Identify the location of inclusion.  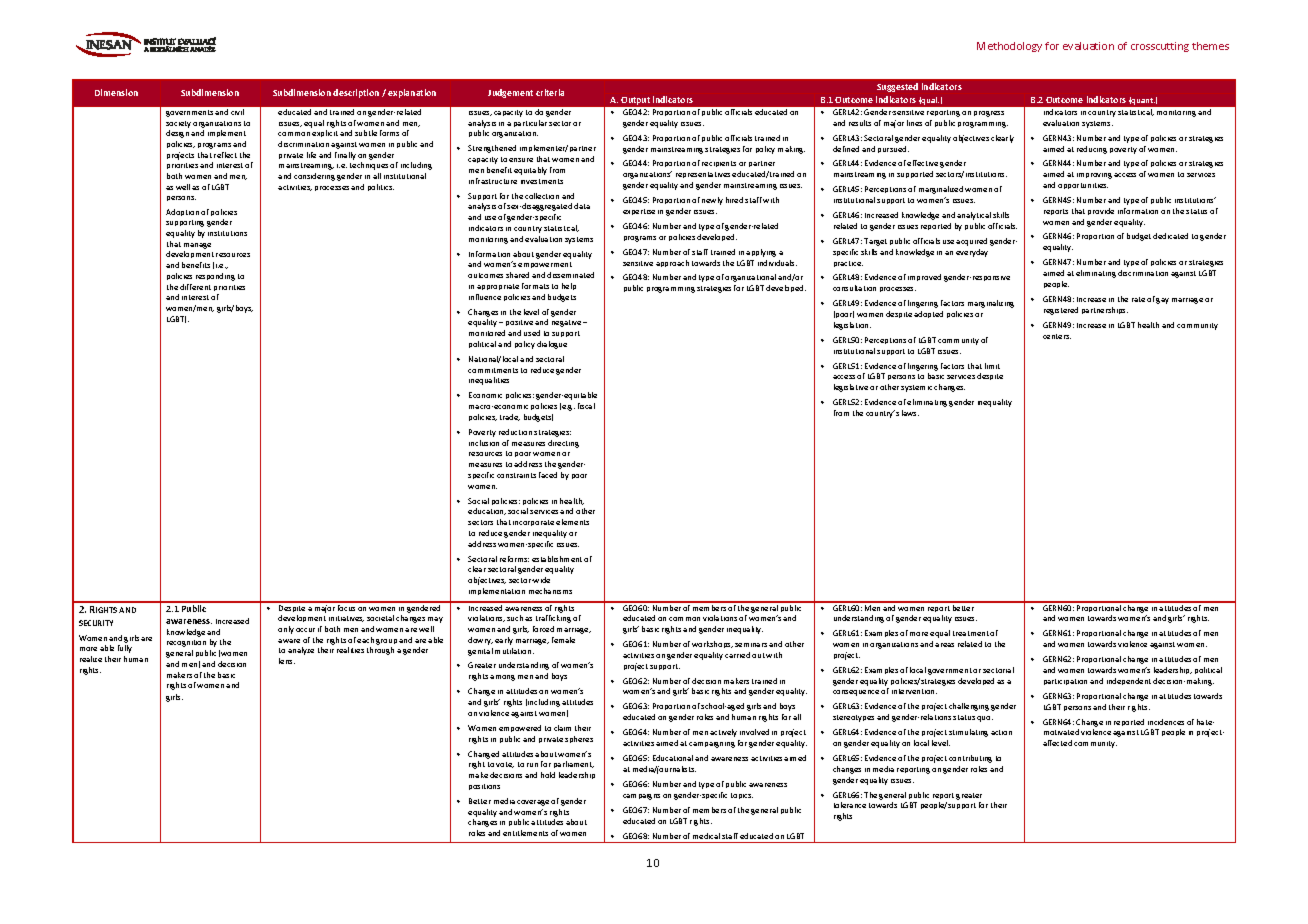
(484, 443).
